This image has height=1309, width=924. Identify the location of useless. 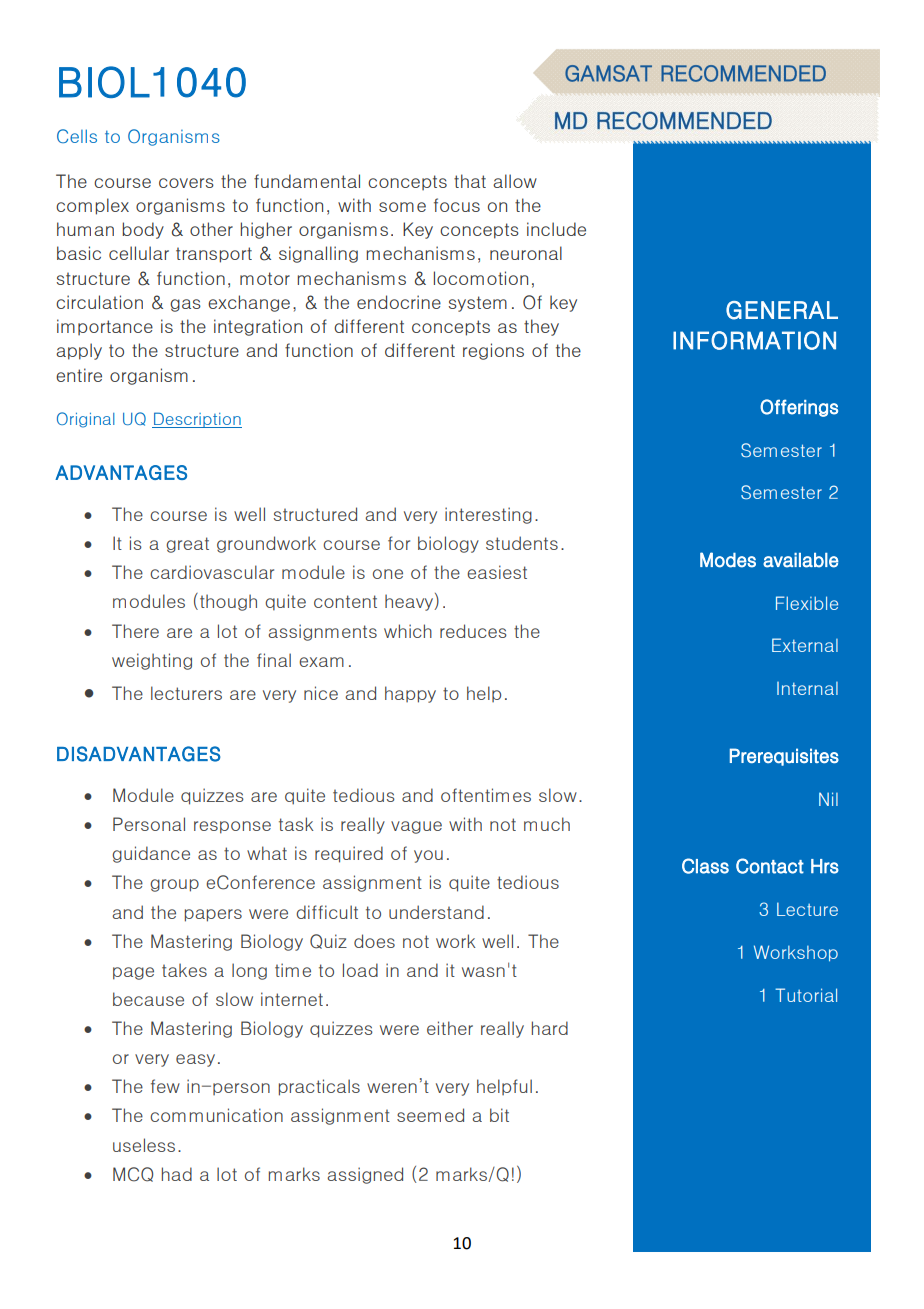
(144, 1145).
